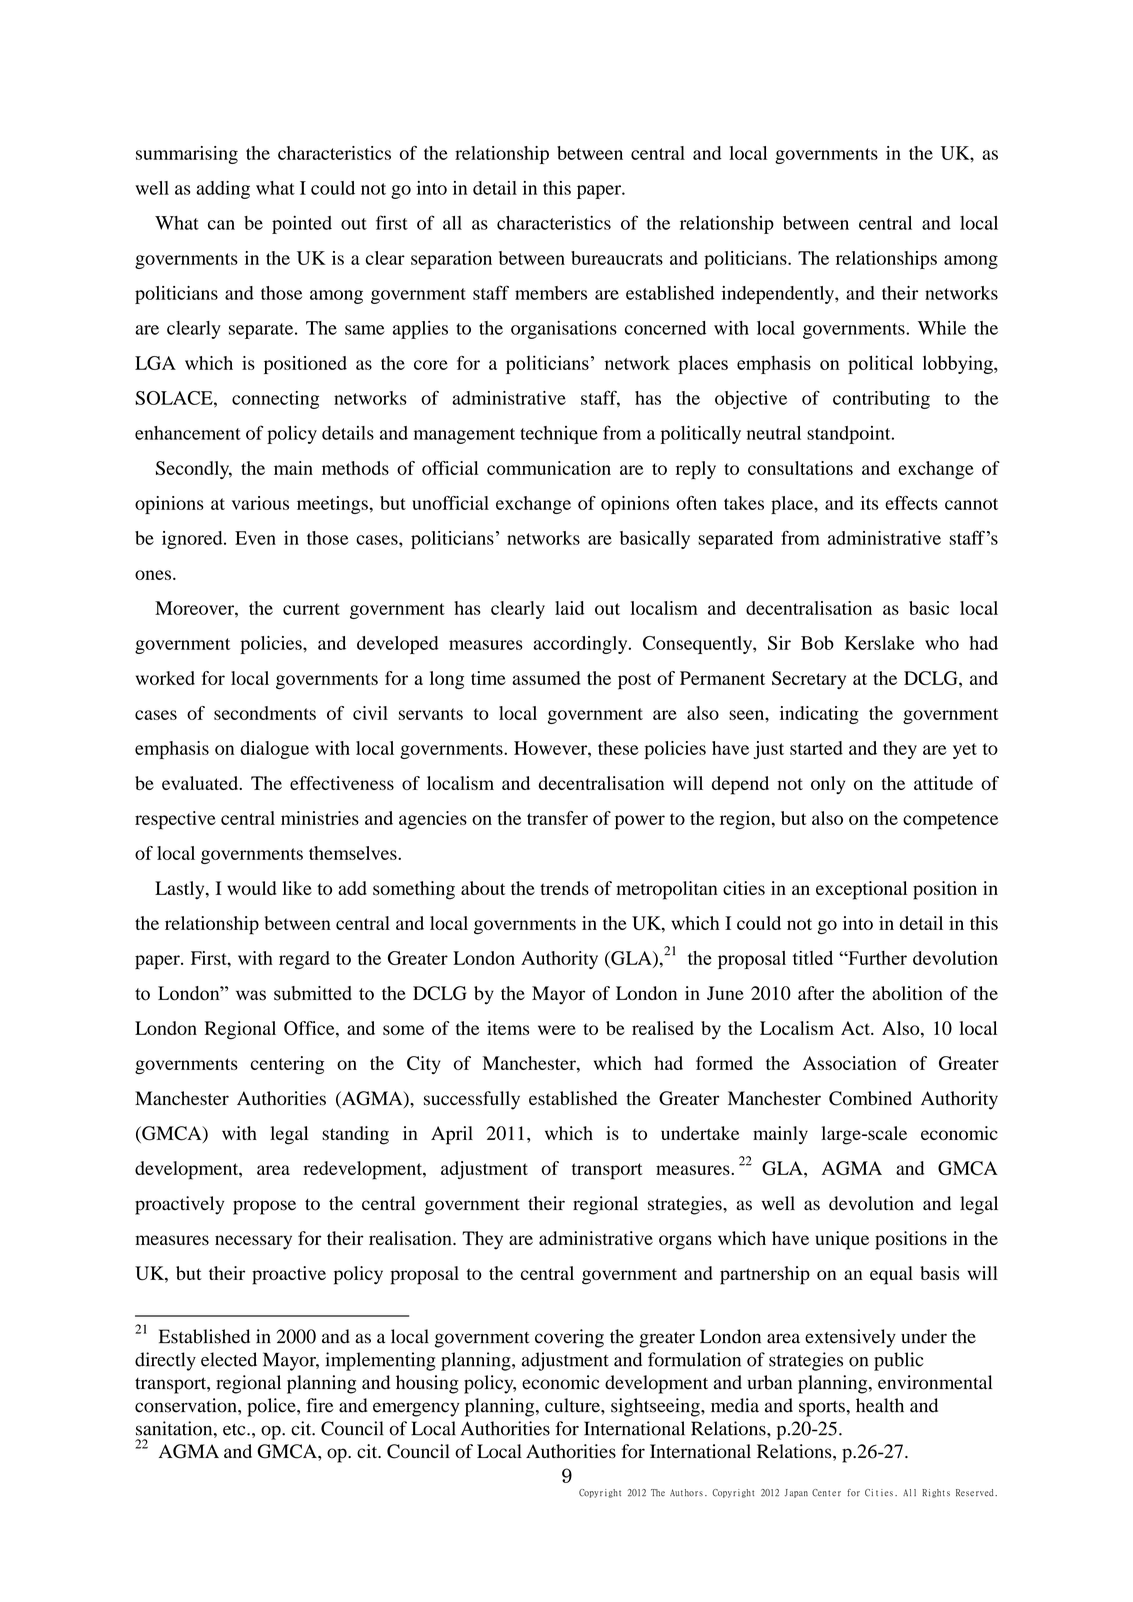 The image size is (1133, 1602). I want to click on current, so click(311, 609).
